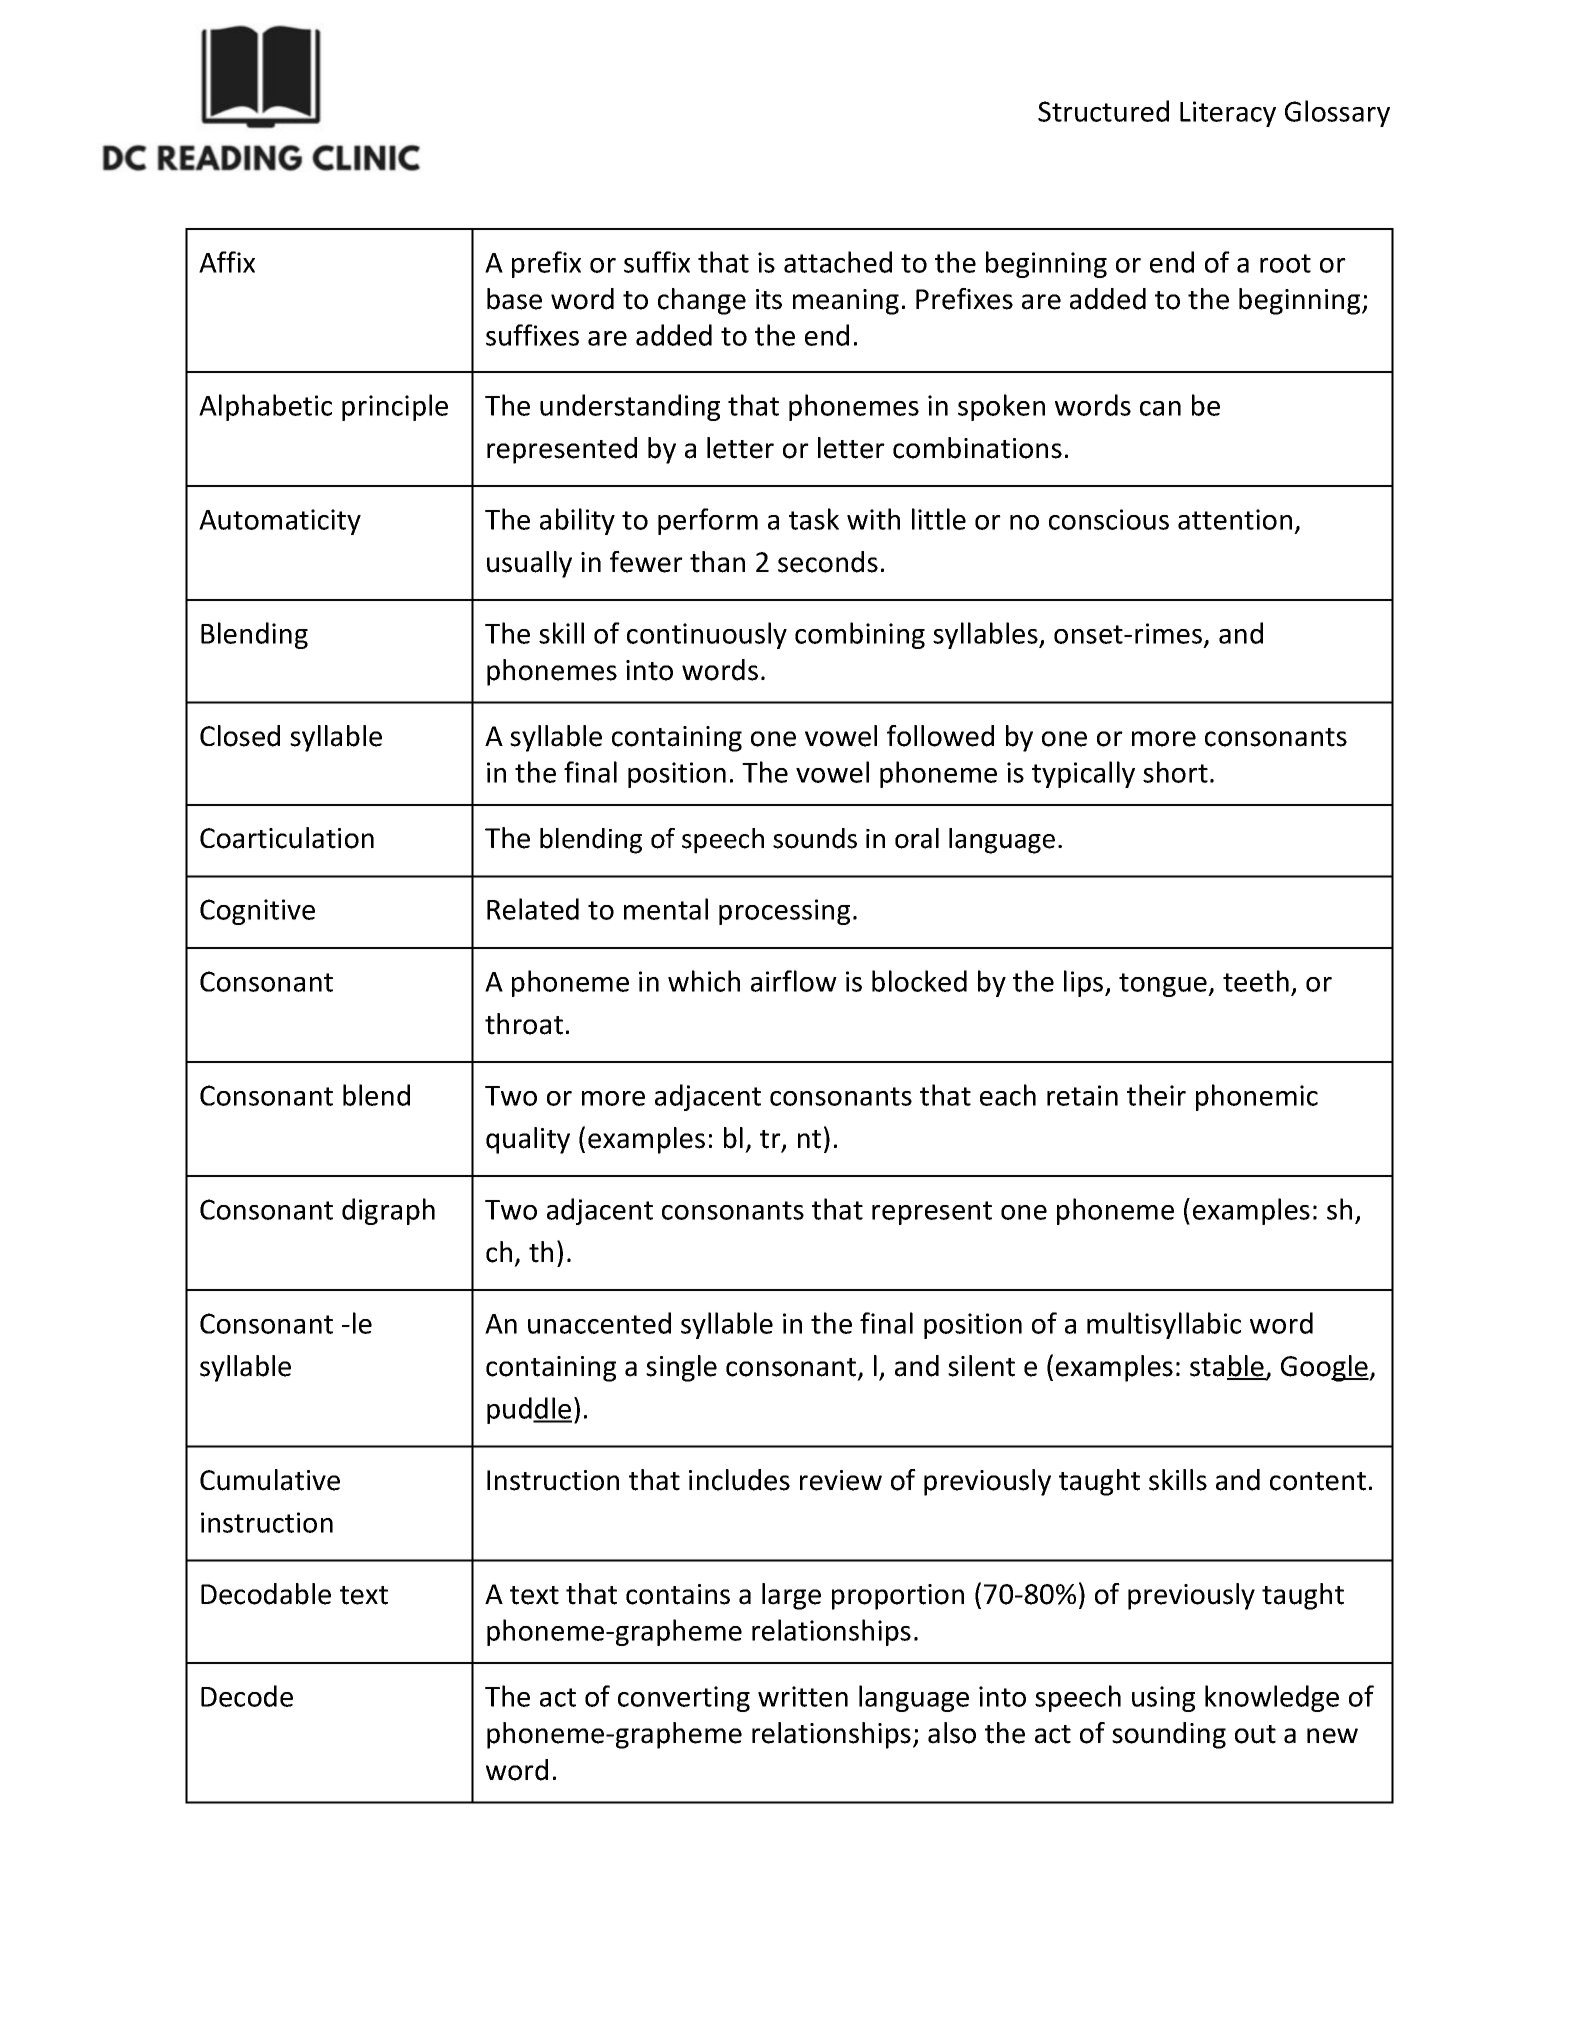 Image resolution: width=1577 pixels, height=2041 pixels. Describe the element at coordinates (707, 635) in the screenshot. I see `continuously` at that location.
